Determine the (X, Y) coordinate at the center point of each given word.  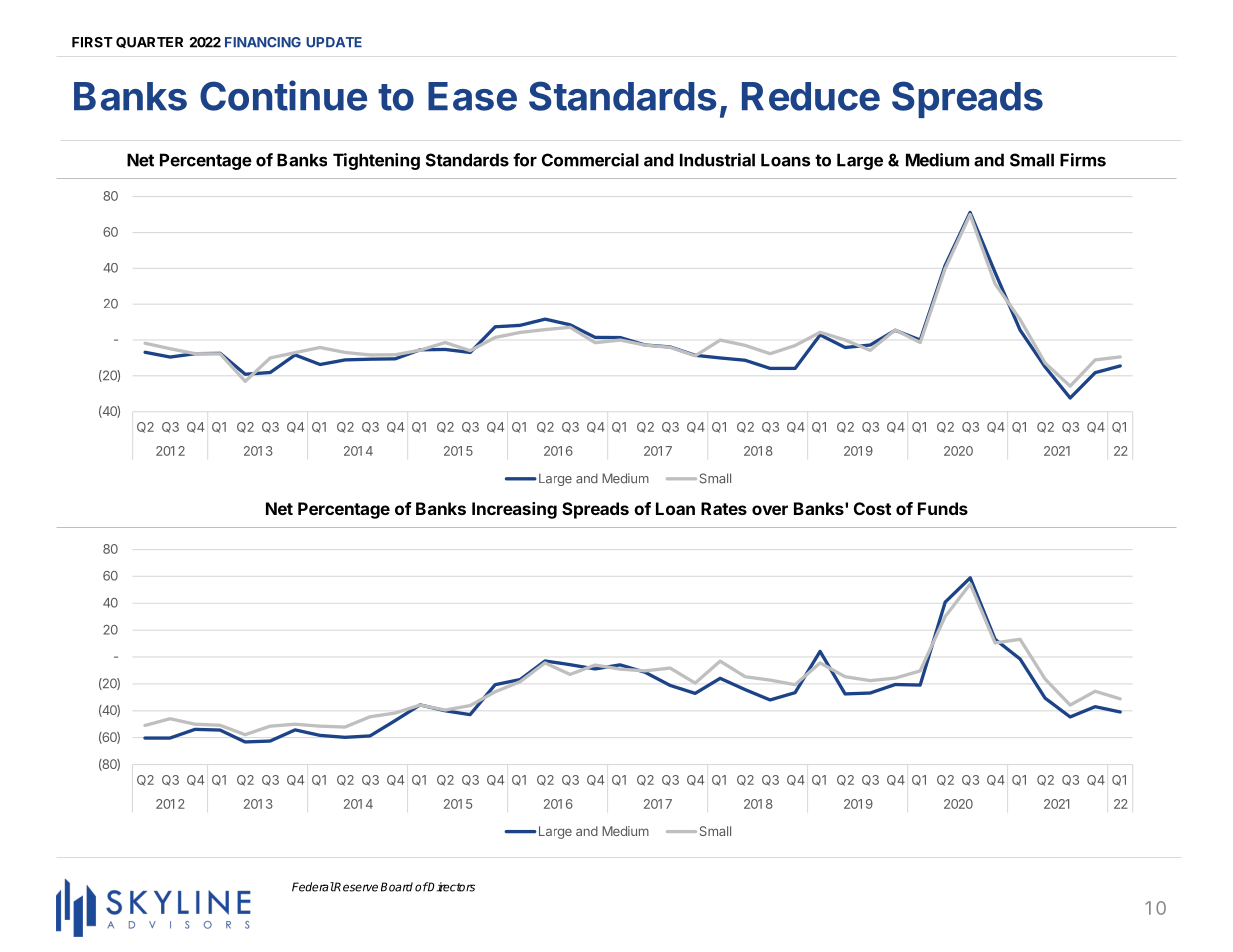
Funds (943, 508)
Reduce (811, 96)
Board (397, 887)
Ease (472, 96)
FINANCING (263, 42)
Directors (451, 887)
